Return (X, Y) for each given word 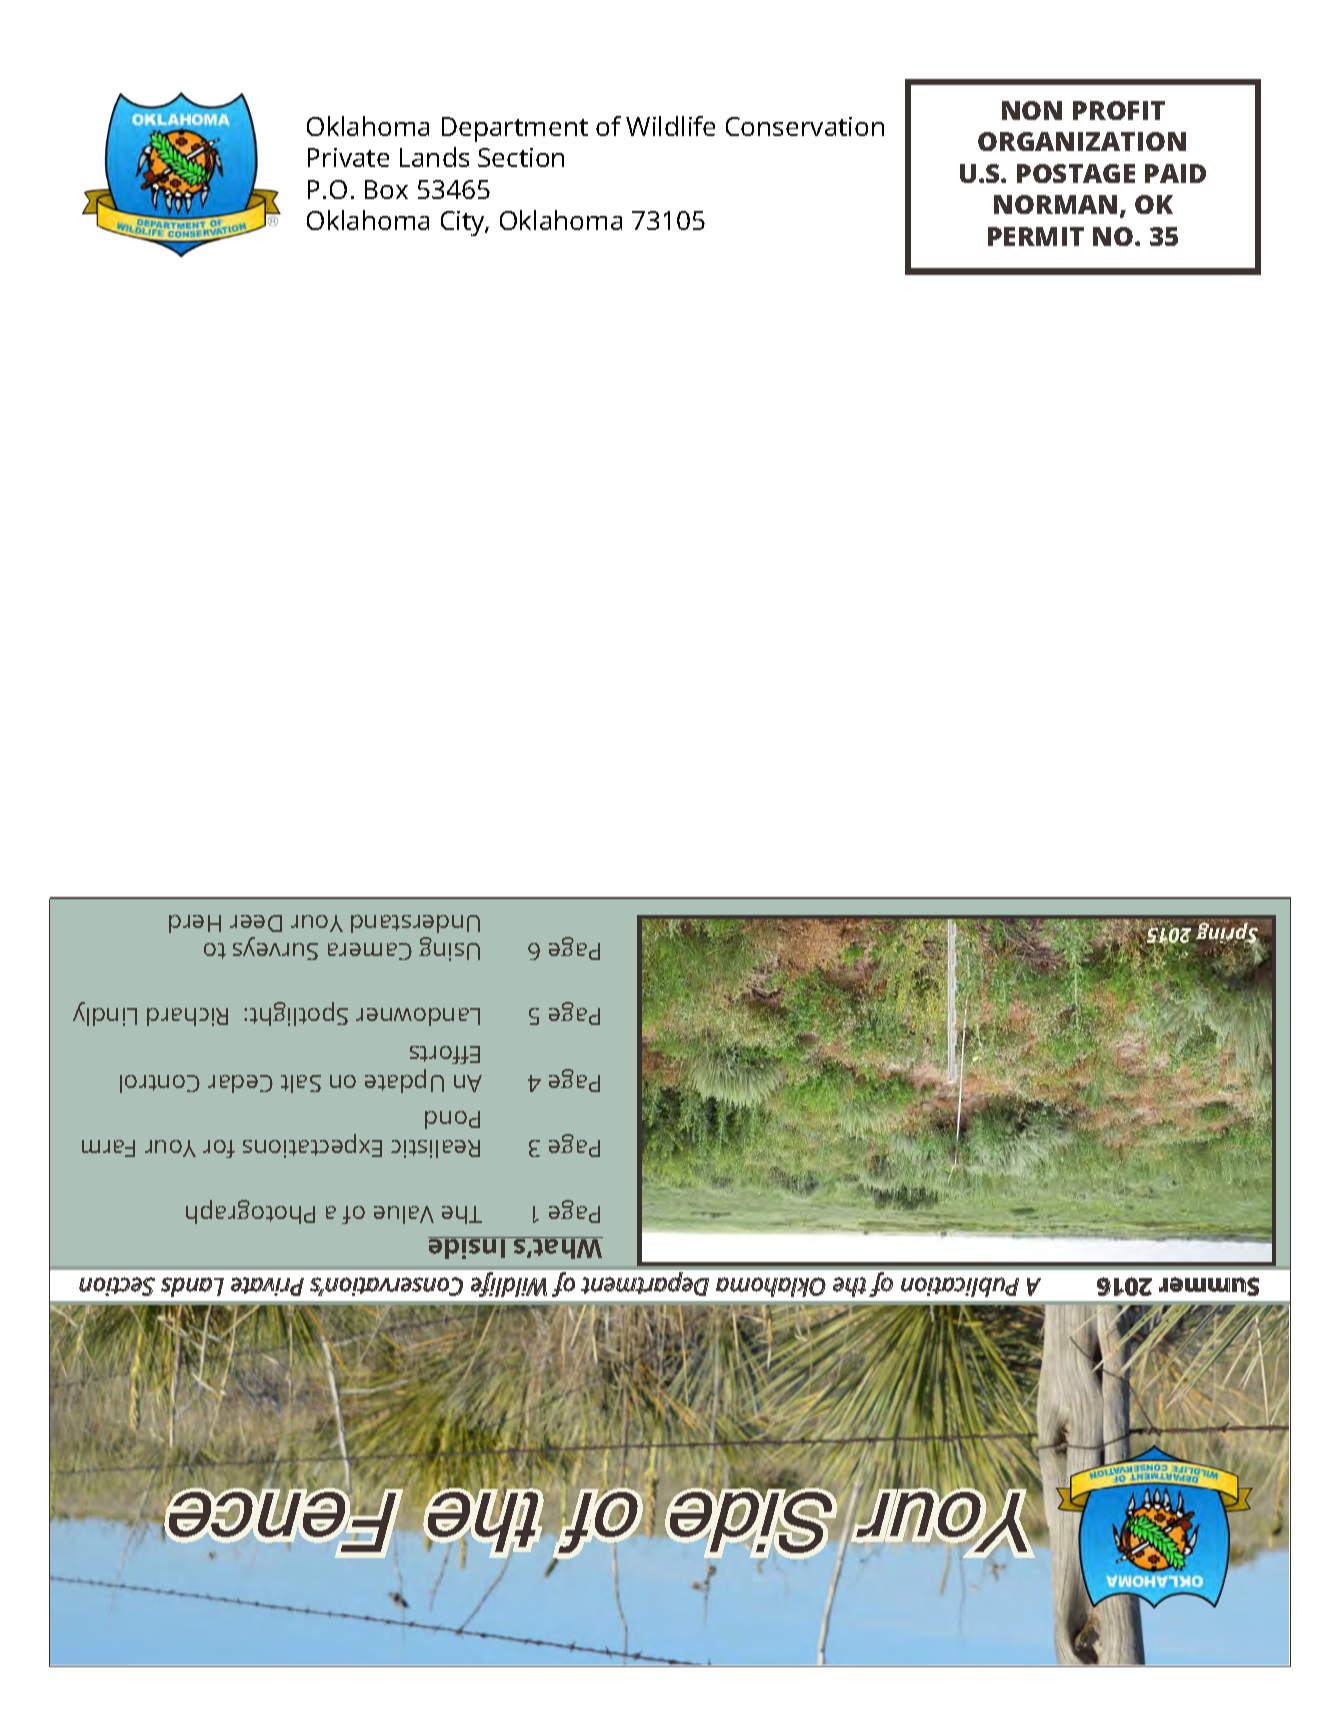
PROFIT (1119, 110)
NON (1032, 110)
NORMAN (1055, 204)
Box (386, 189)
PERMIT (1036, 236)
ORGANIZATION (1082, 141)
